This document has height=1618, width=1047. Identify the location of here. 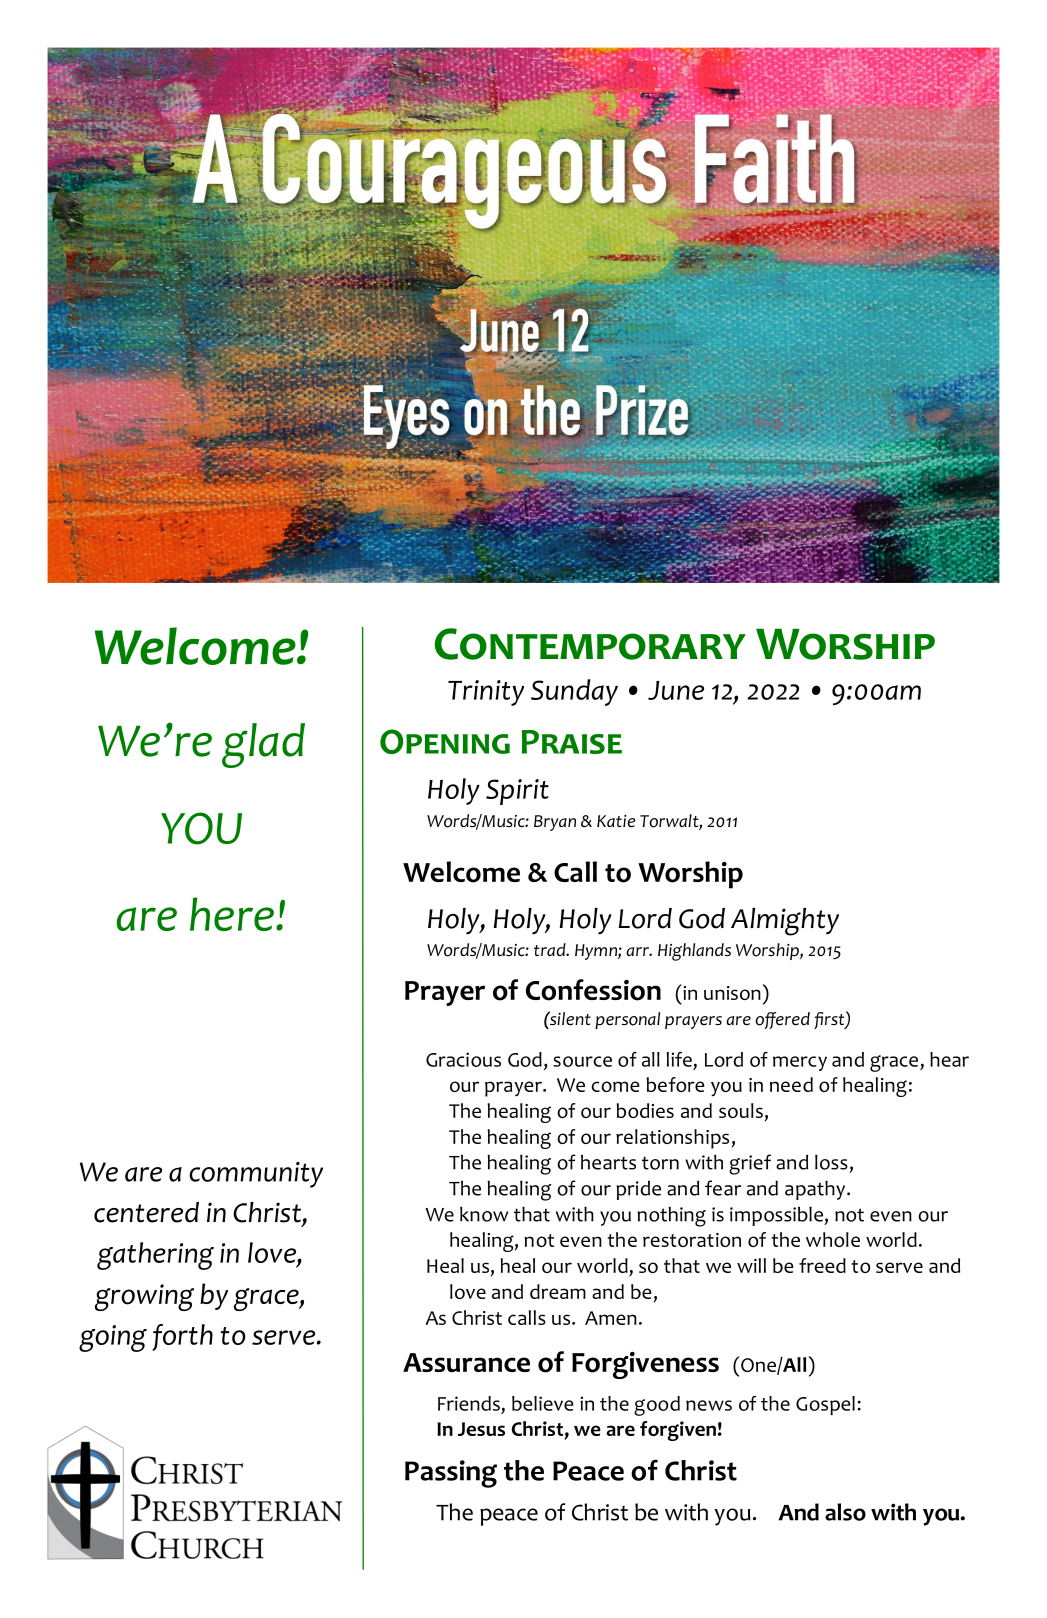
(232, 914).
